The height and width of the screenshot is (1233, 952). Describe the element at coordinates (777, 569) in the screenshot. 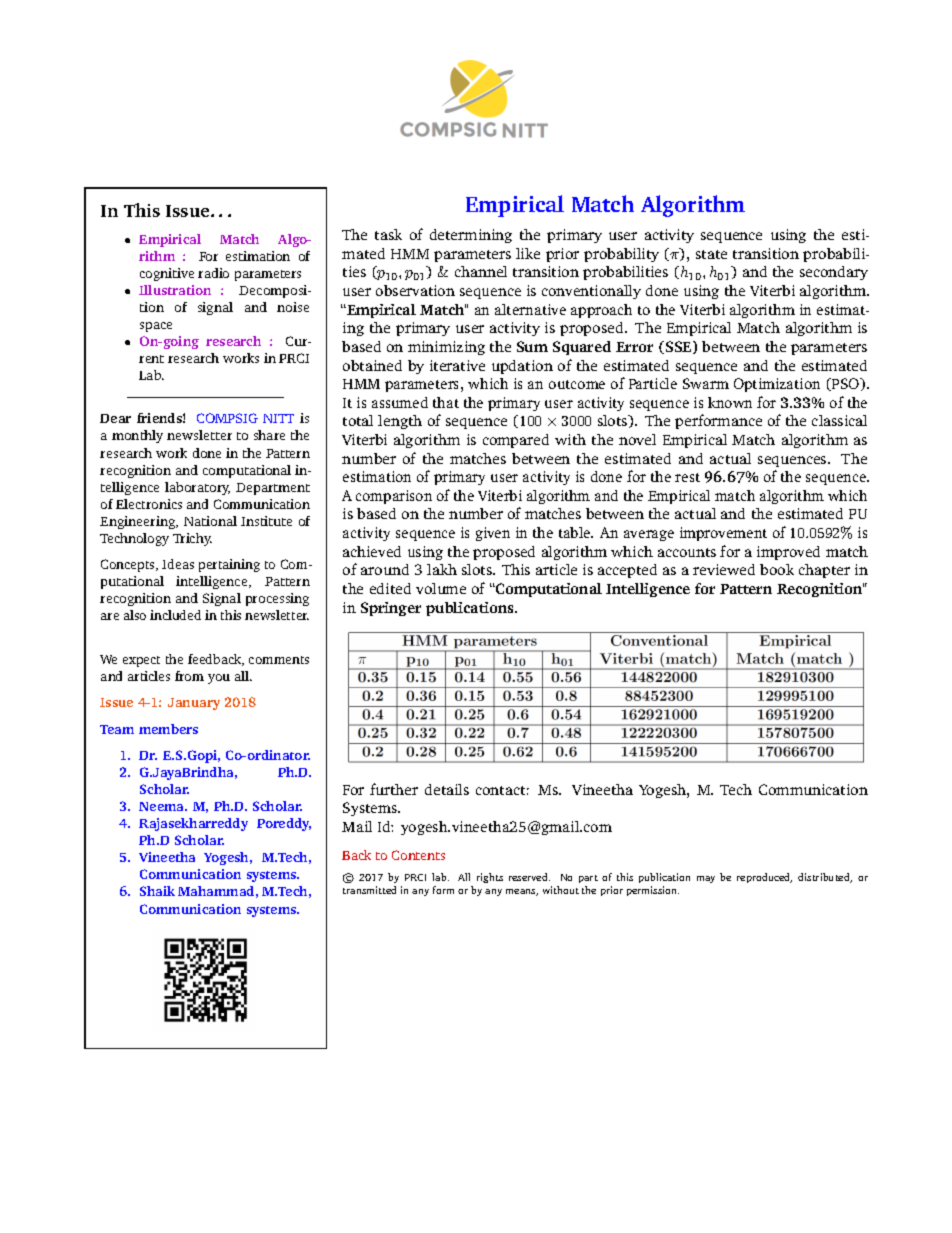

I see `book` at that location.
